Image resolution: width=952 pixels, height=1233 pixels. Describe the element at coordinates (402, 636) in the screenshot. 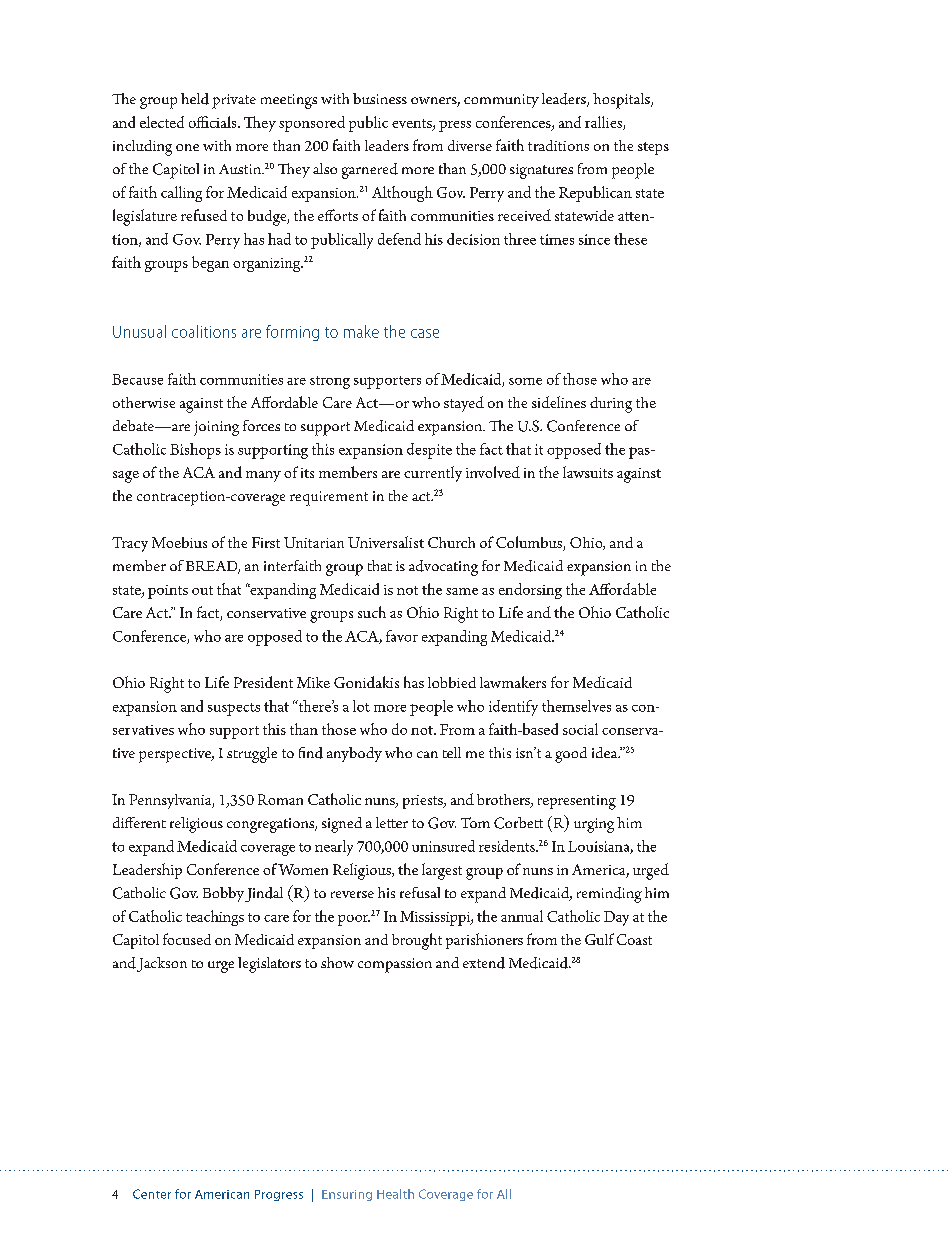

I see `favor` at that location.
